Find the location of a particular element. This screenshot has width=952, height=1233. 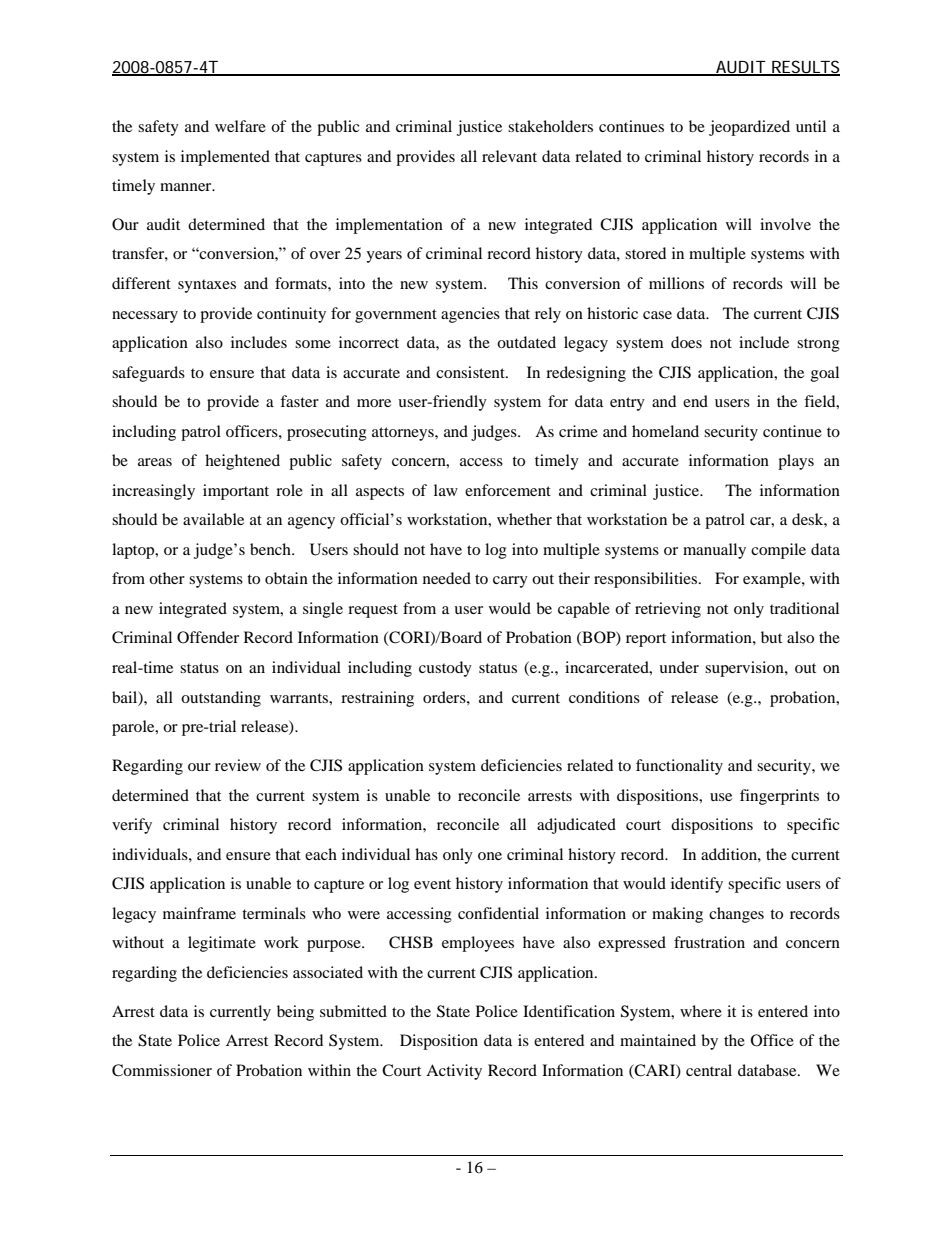

Commissioner is located at coordinates (162, 1070).
